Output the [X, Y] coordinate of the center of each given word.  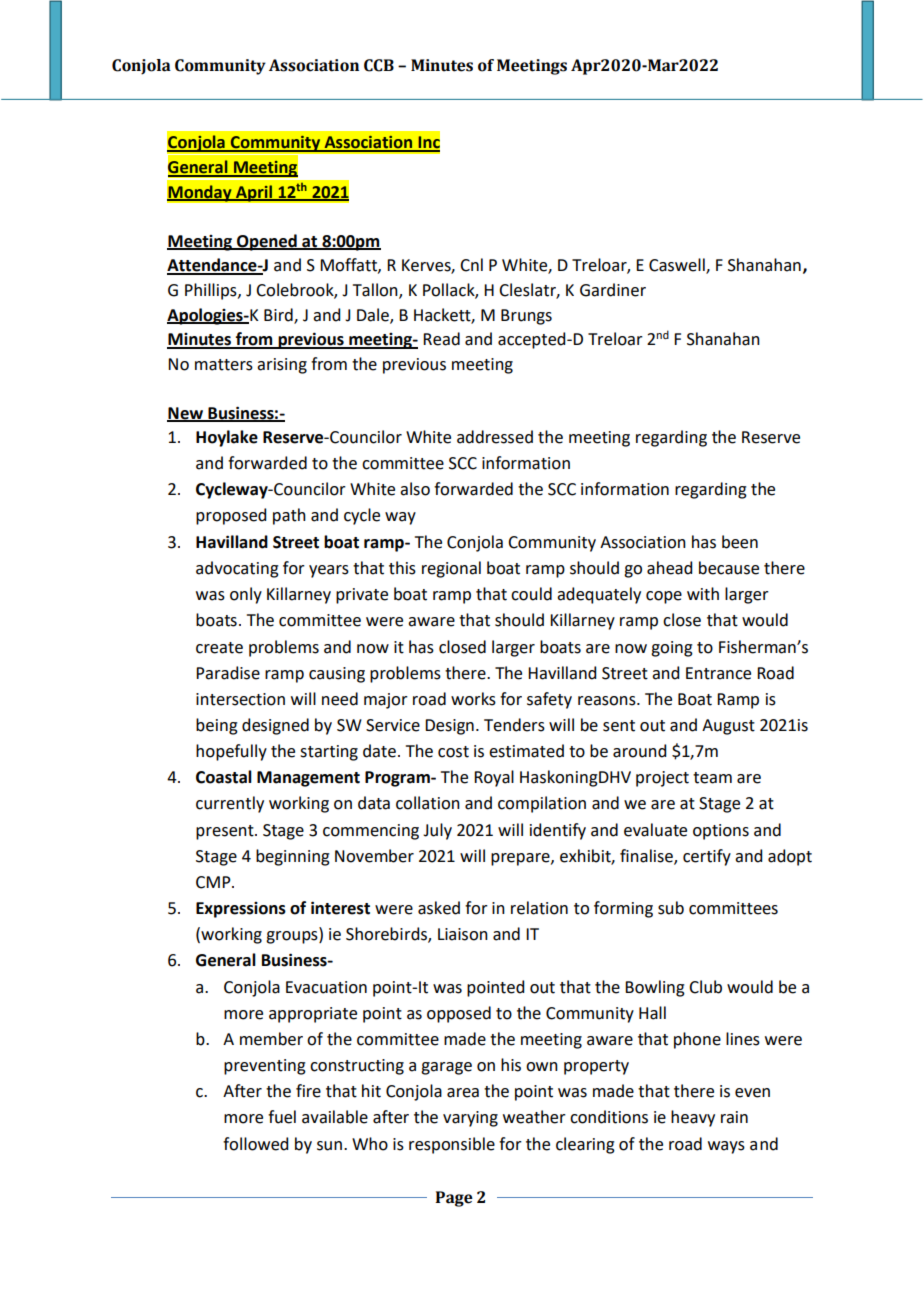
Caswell [678, 266]
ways [726, 1147]
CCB [379, 65]
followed [255, 1144]
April [254, 193]
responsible [452, 1145]
